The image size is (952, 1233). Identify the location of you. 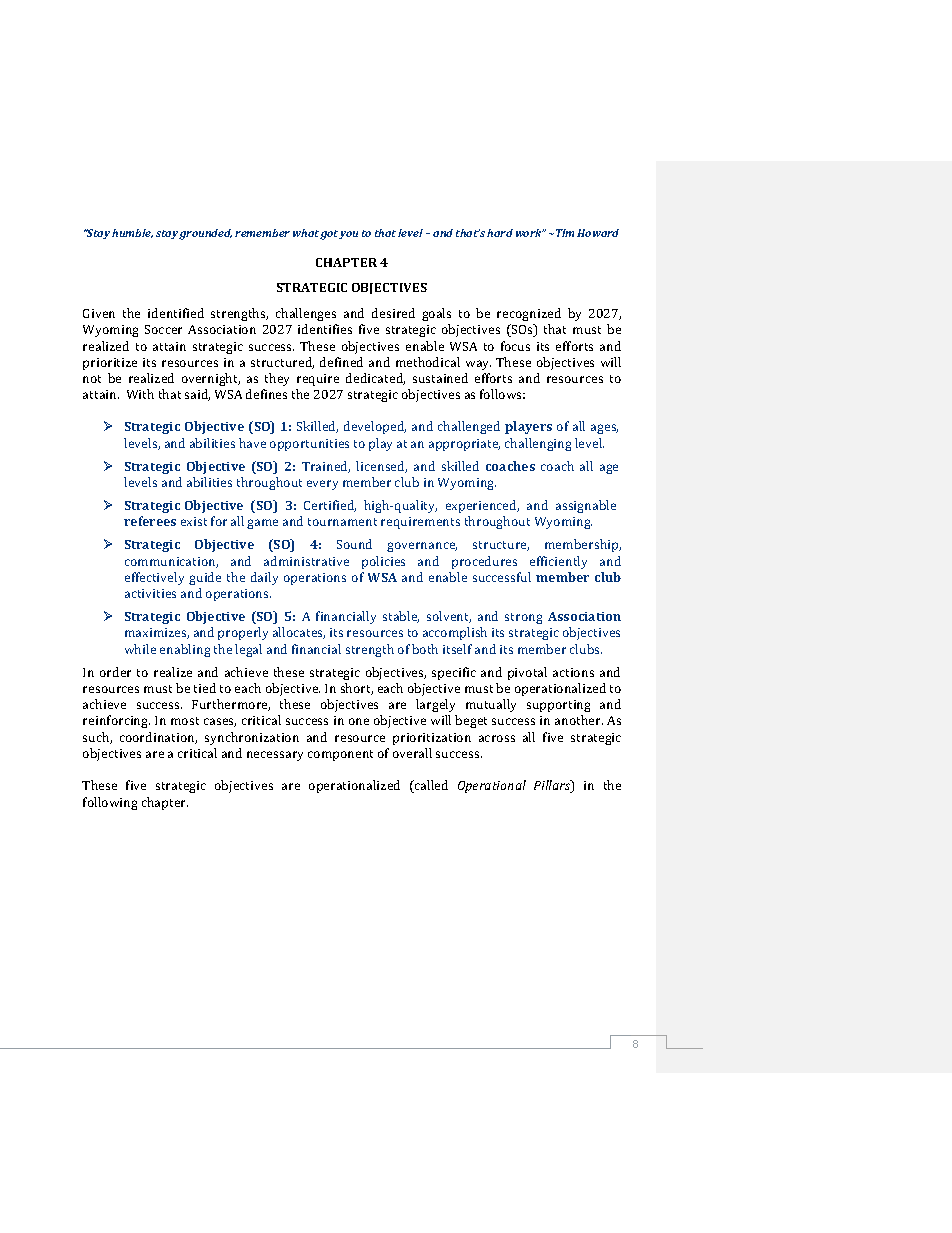
(348, 235).
